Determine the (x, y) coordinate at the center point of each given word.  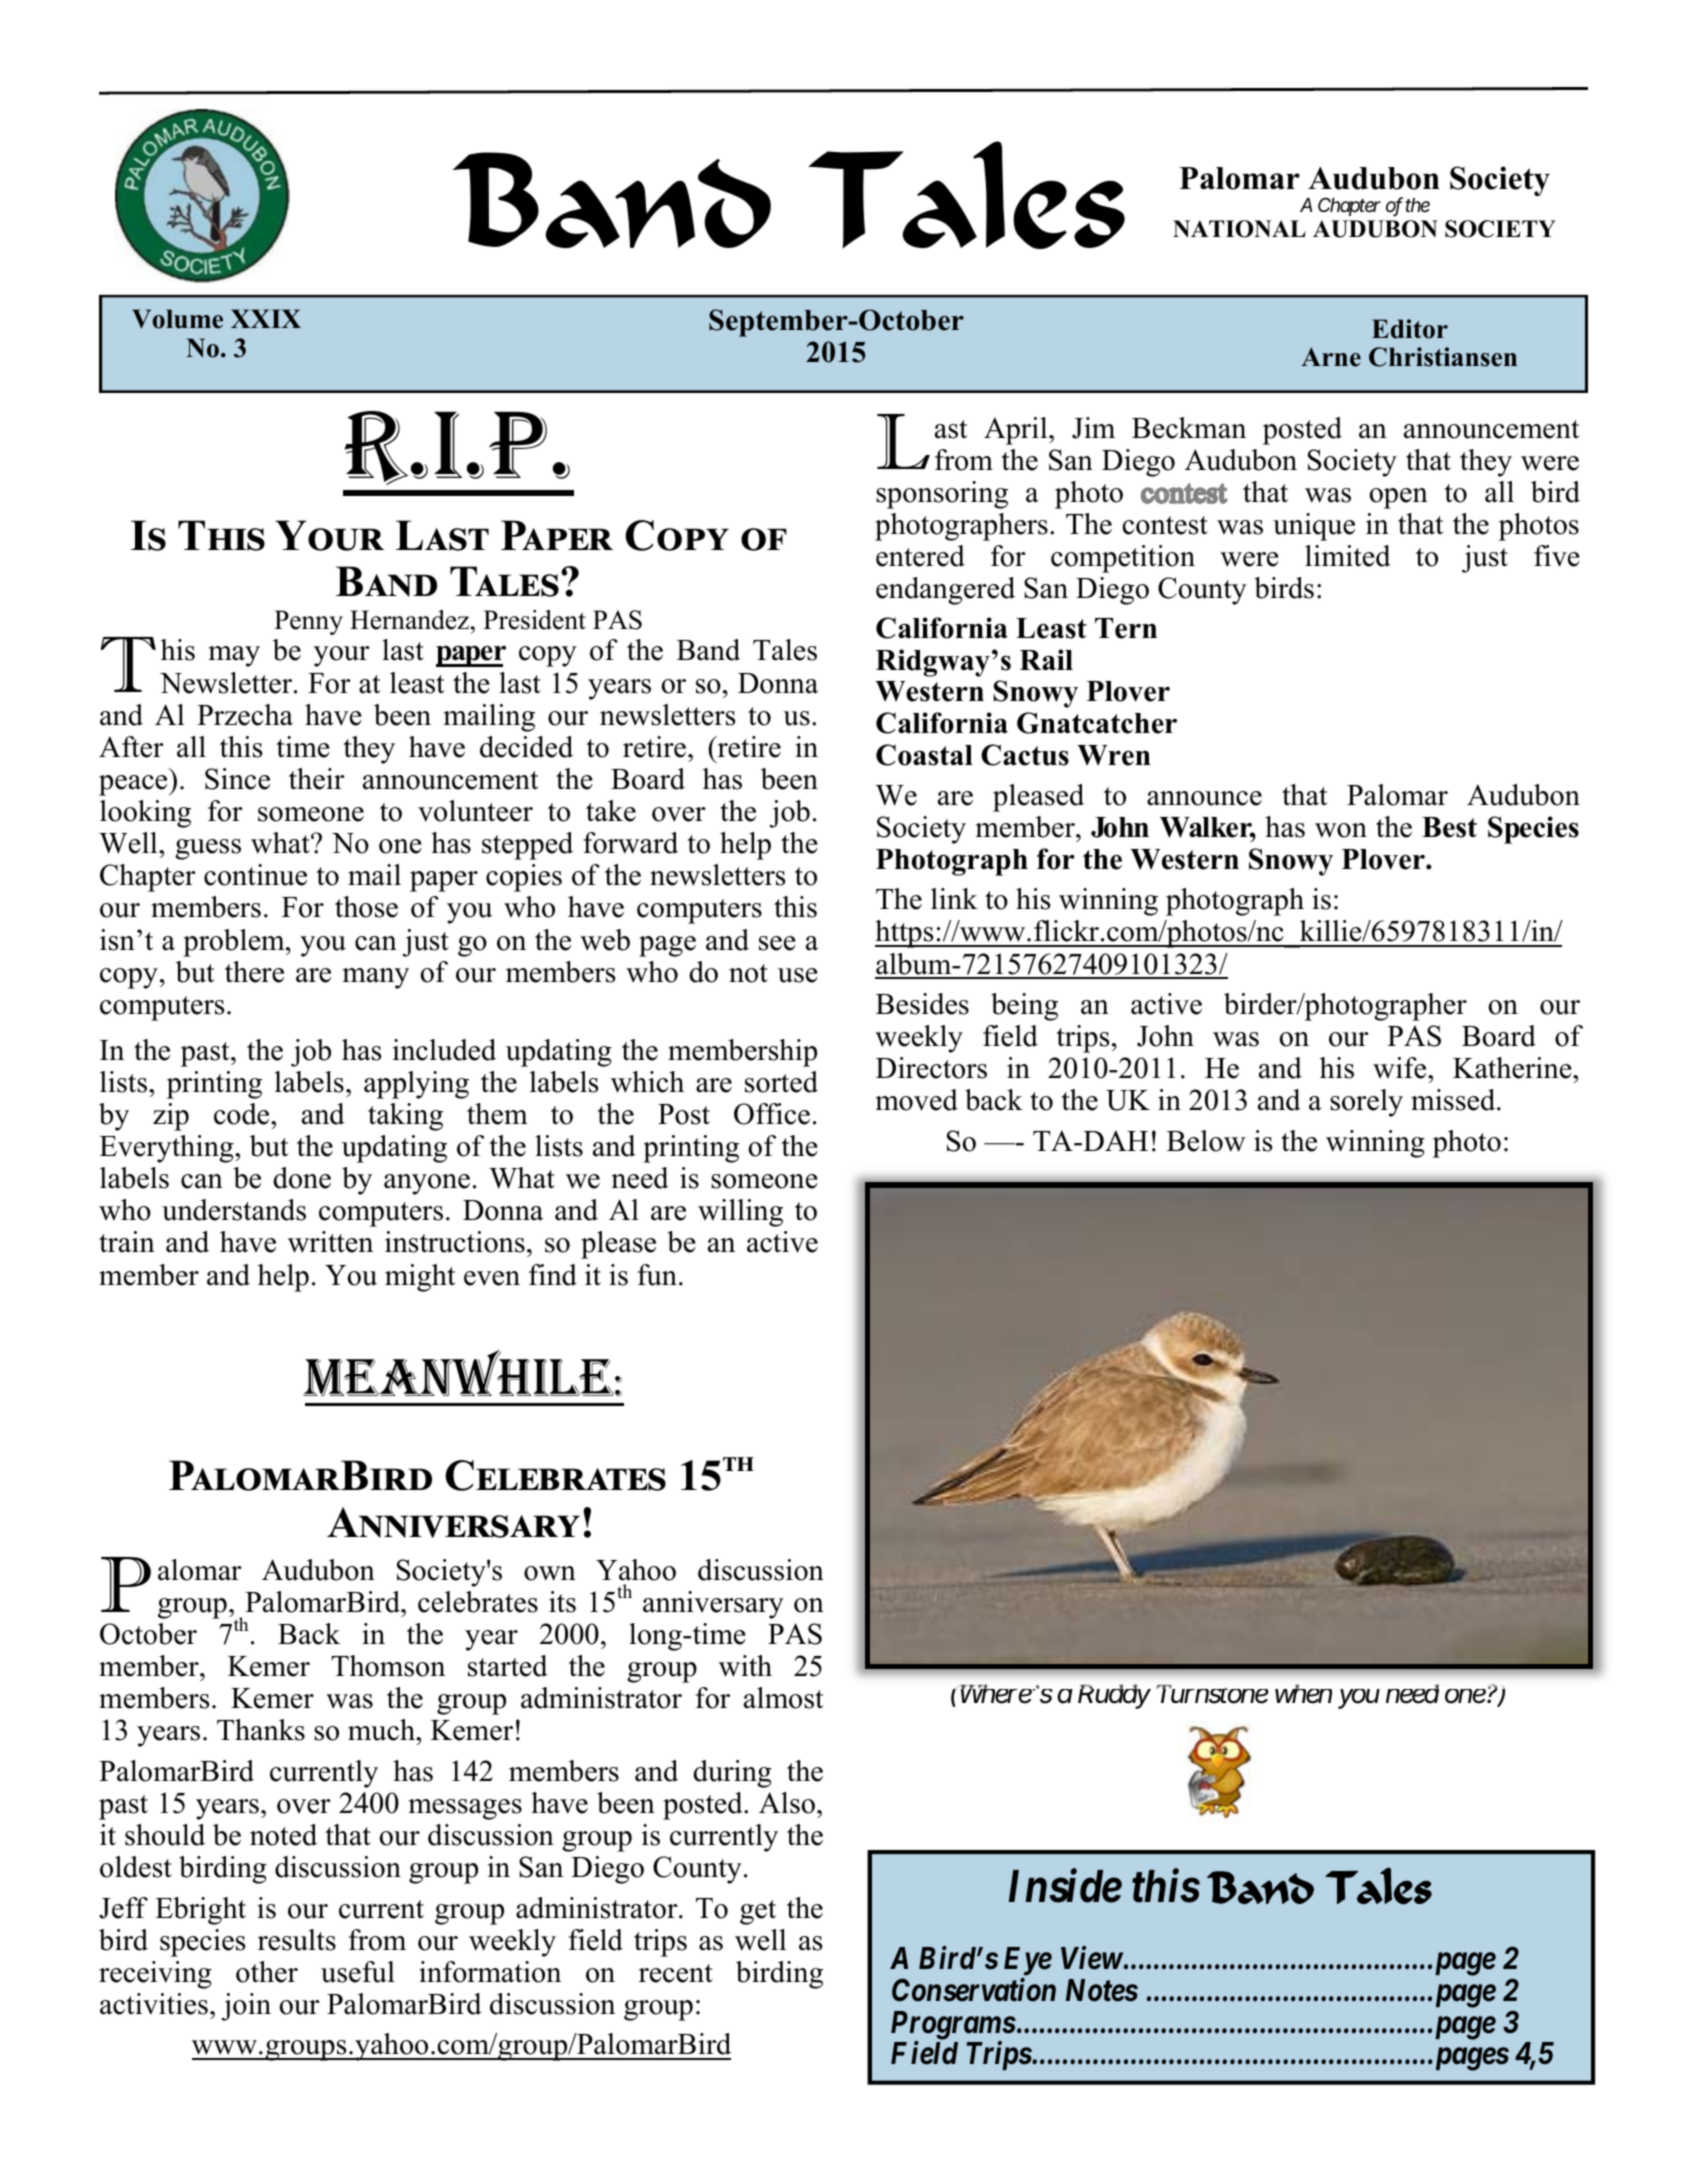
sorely (1366, 1103)
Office (772, 1114)
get (758, 1912)
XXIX (266, 318)
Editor (1410, 329)
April (1017, 431)
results (297, 1940)
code (243, 1114)
